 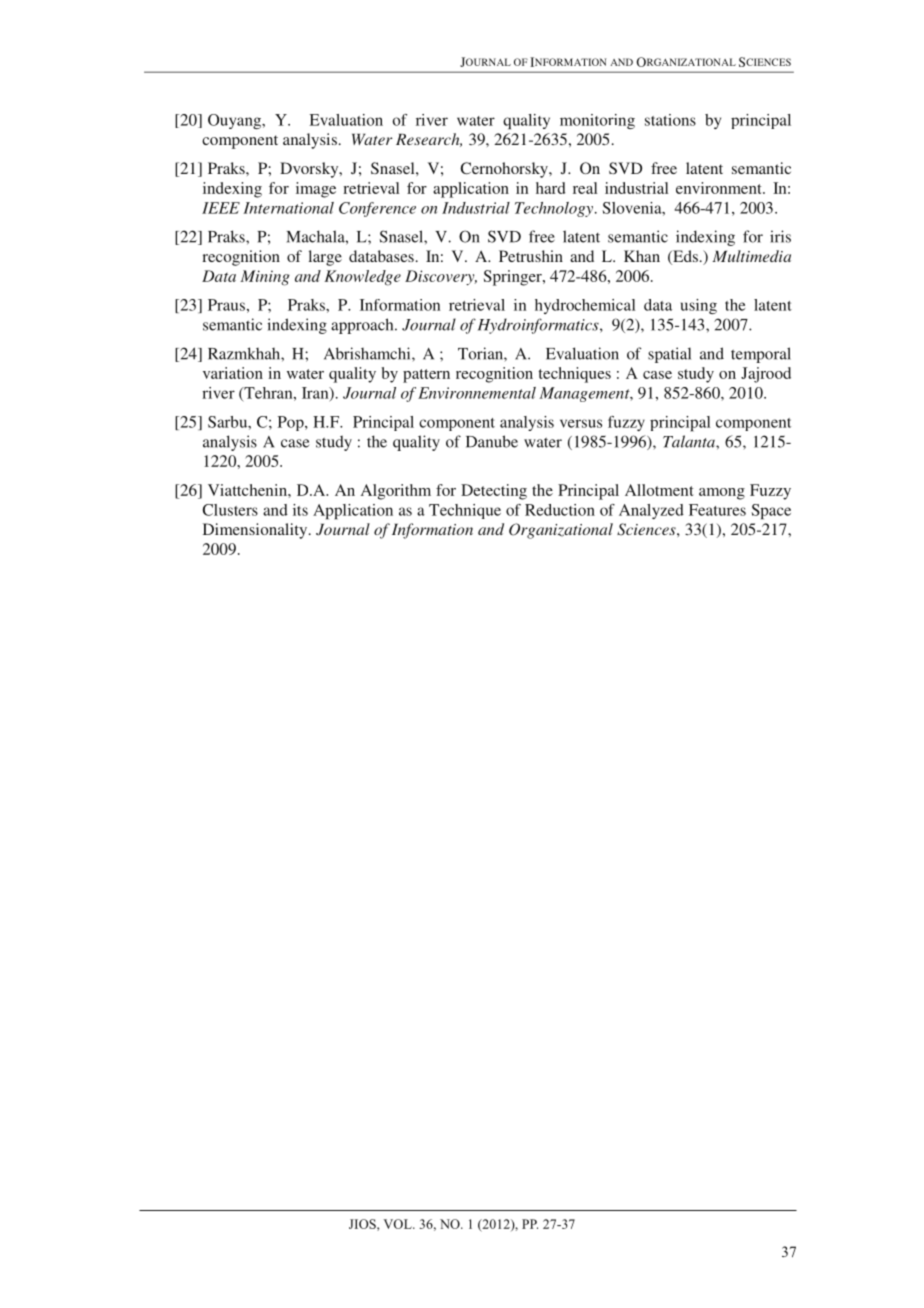 I want to click on International, so click(x=288, y=208).
